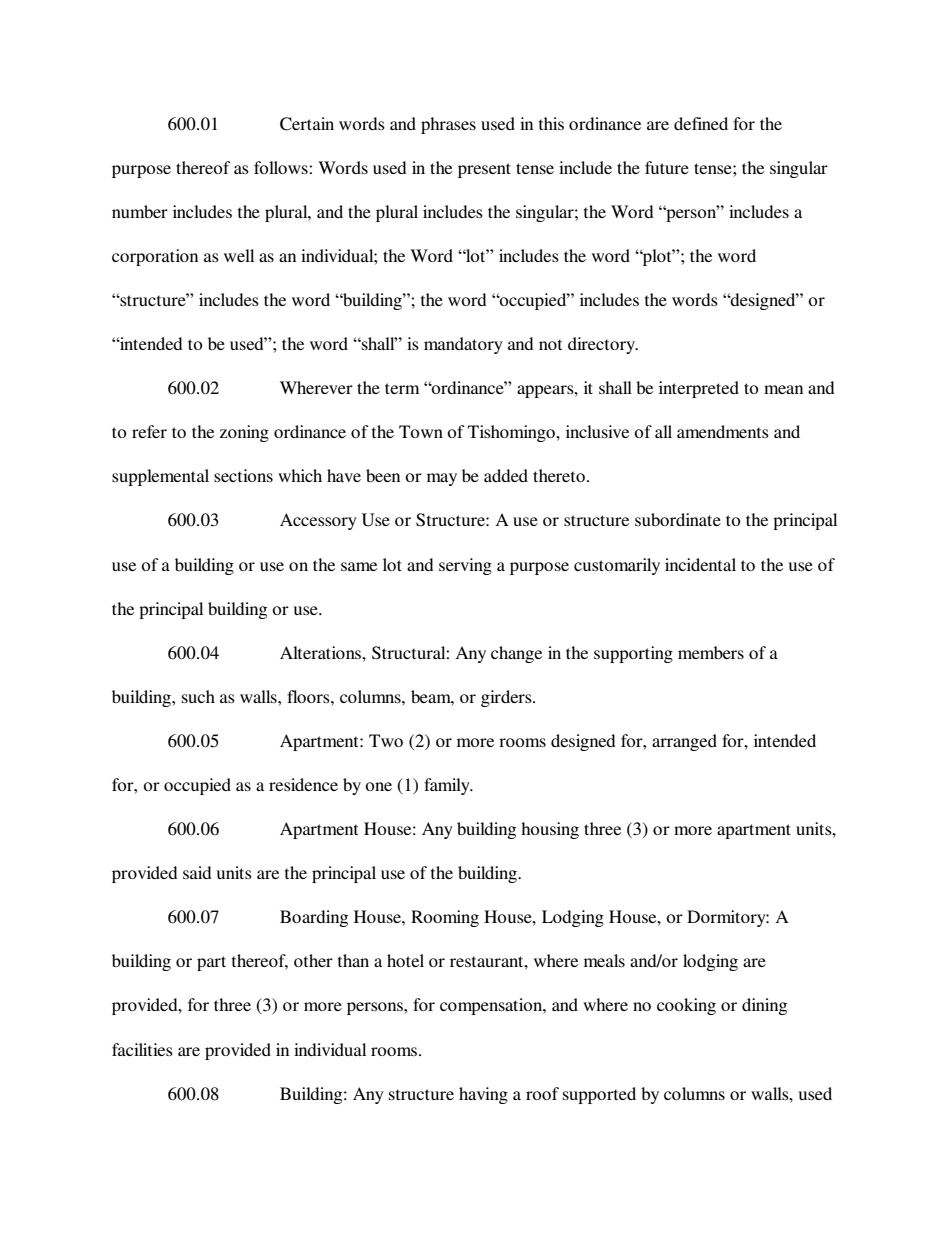 The height and width of the image is (1233, 952). What do you see at coordinates (483, 1095) in the image?
I see `having` at bounding box center [483, 1095].
